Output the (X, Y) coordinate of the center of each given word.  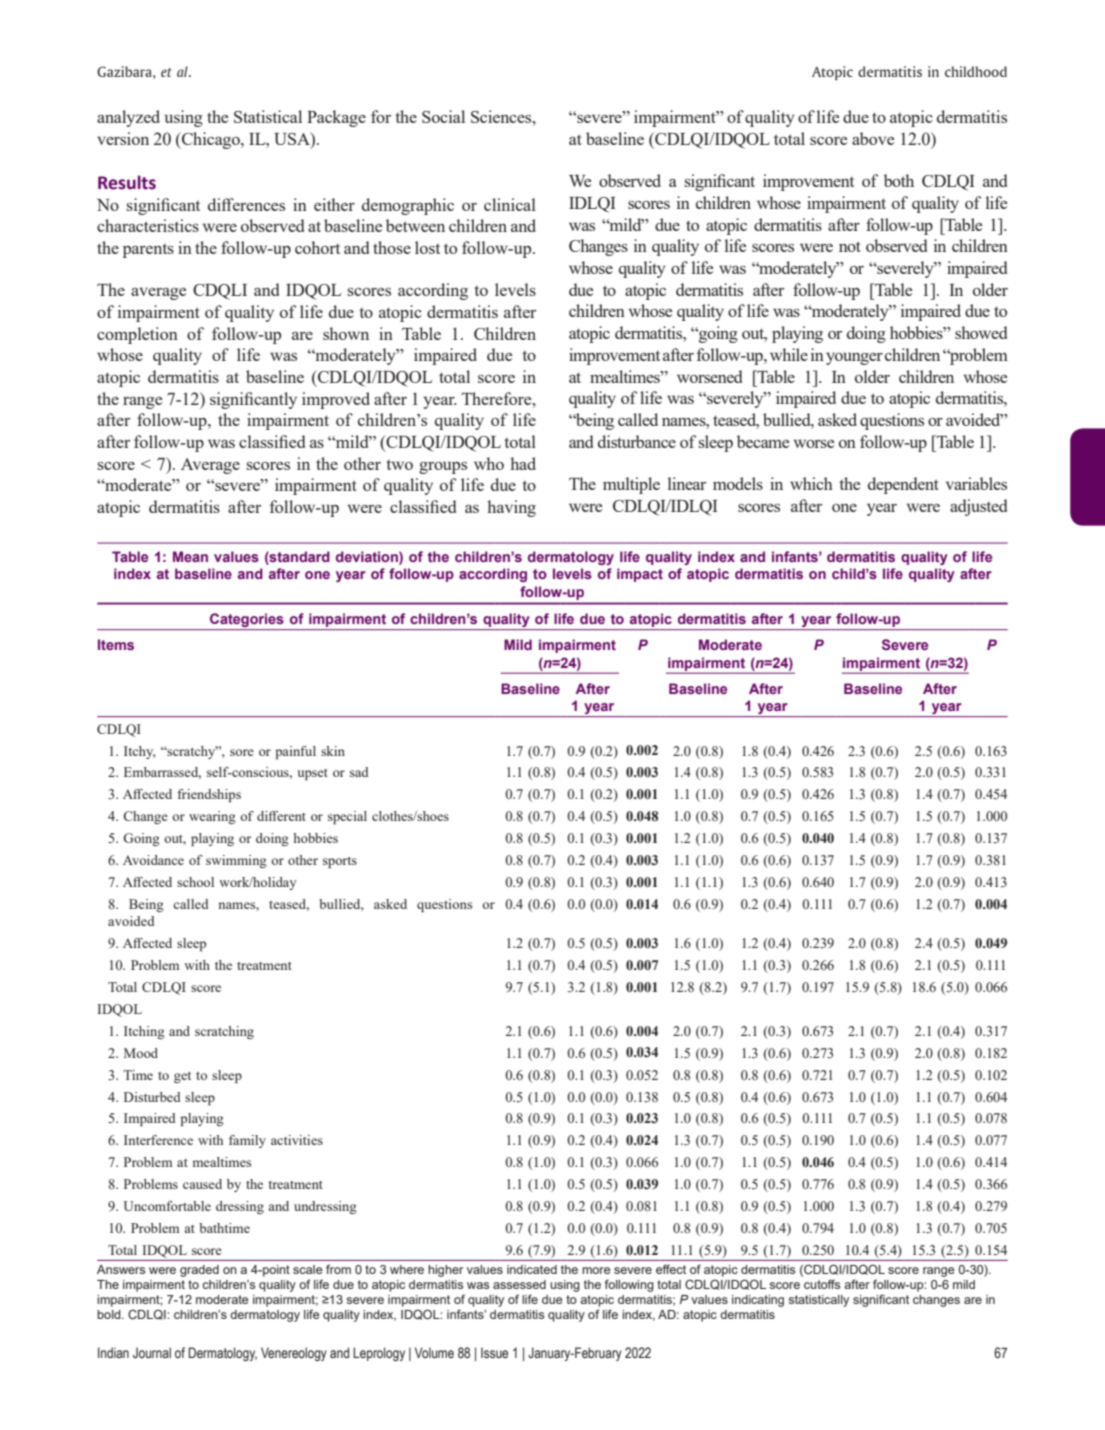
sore (242, 752)
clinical (510, 204)
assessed (519, 1284)
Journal (152, 1352)
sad (359, 772)
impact (640, 575)
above (873, 138)
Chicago (211, 140)
